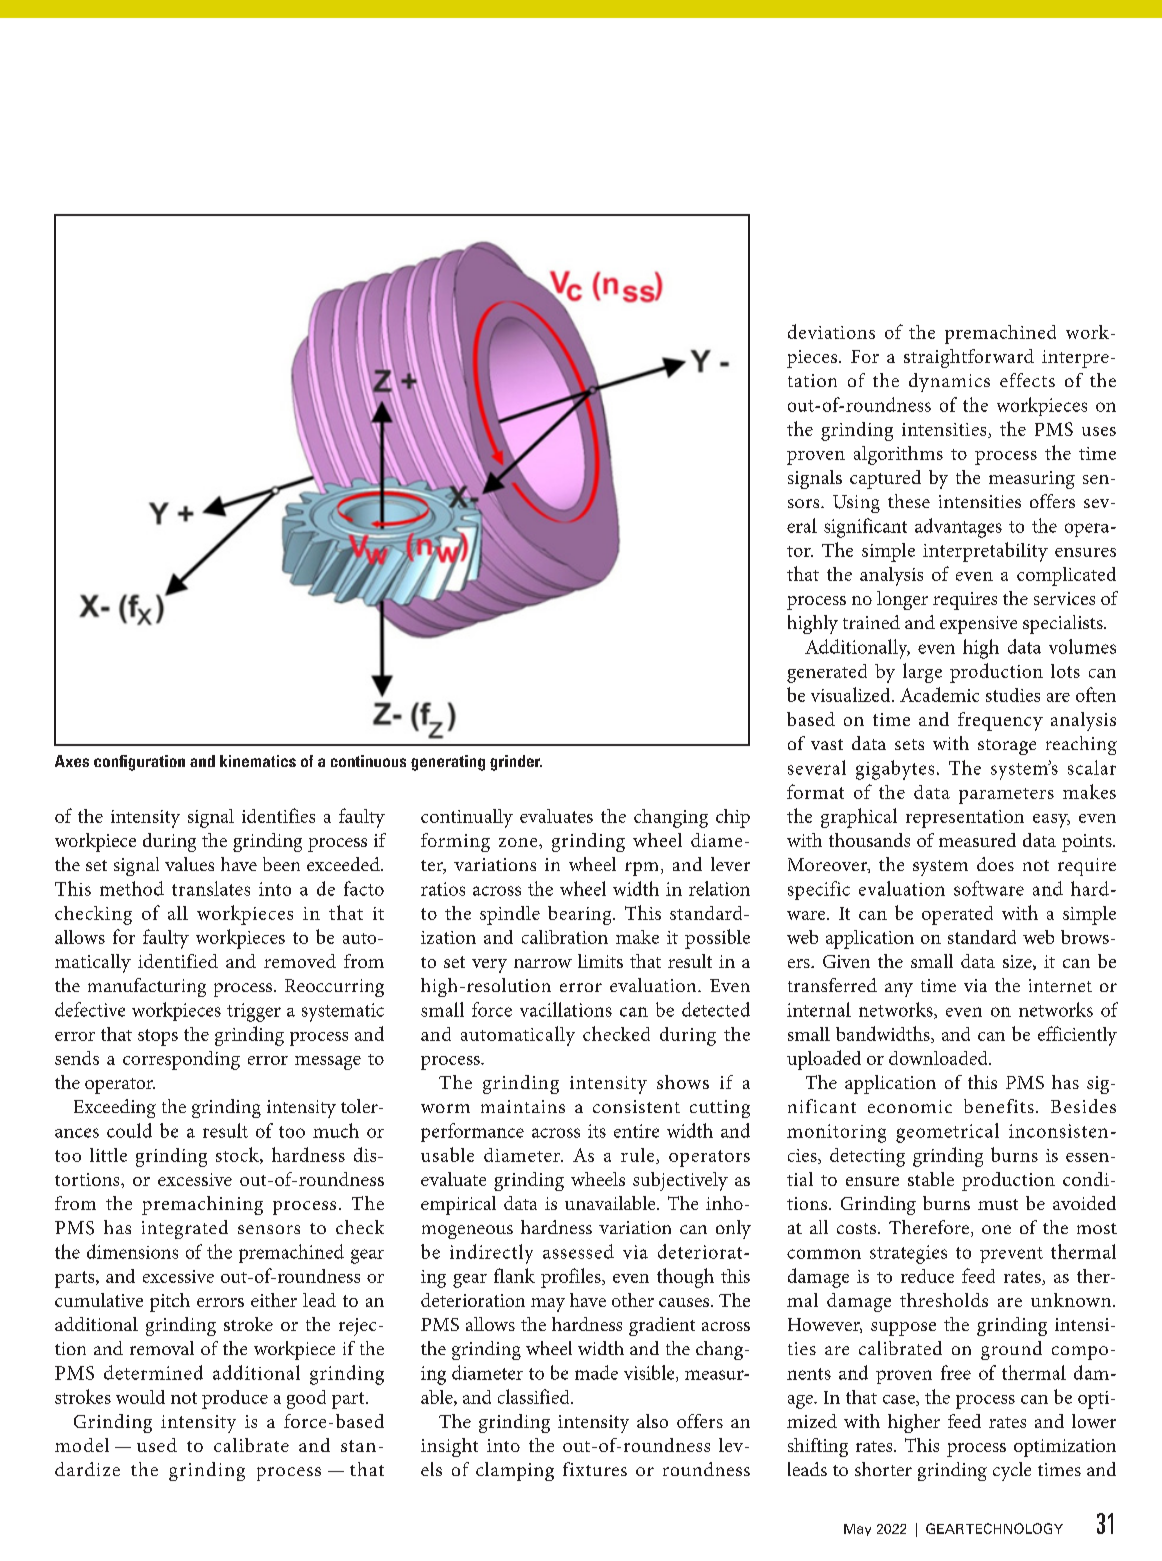  What do you see at coordinates (157, 1445) in the screenshot?
I see `used` at bounding box center [157, 1445].
